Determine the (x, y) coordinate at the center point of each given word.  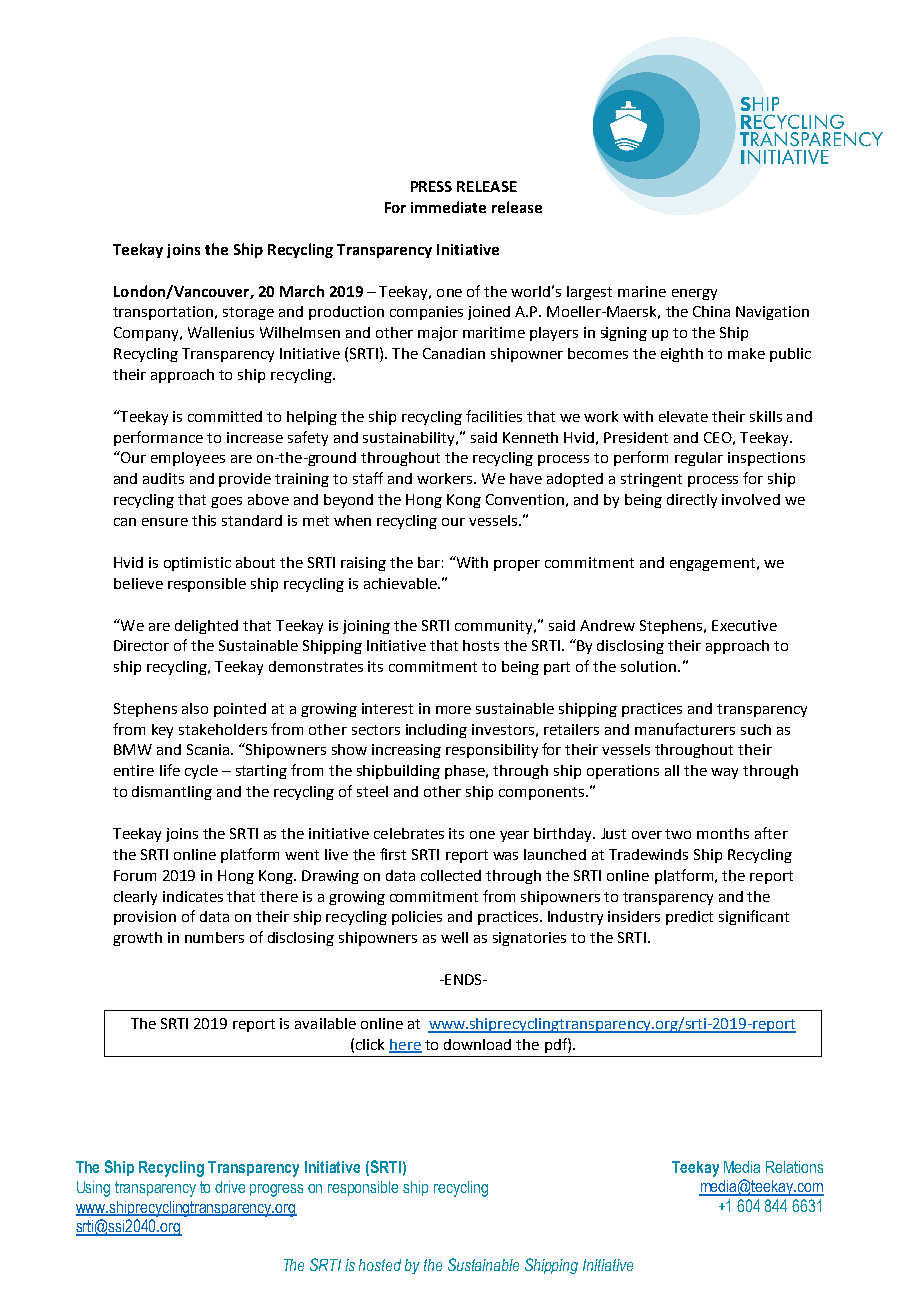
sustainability (410, 439)
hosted (380, 1265)
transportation (163, 313)
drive (230, 1187)
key (162, 731)
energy (694, 294)
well (454, 937)
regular (699, 459)
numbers (214, 937)
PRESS (431, 186)
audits (163, 478)
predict (689, 918)
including (436, 731)
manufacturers (685, 729)
